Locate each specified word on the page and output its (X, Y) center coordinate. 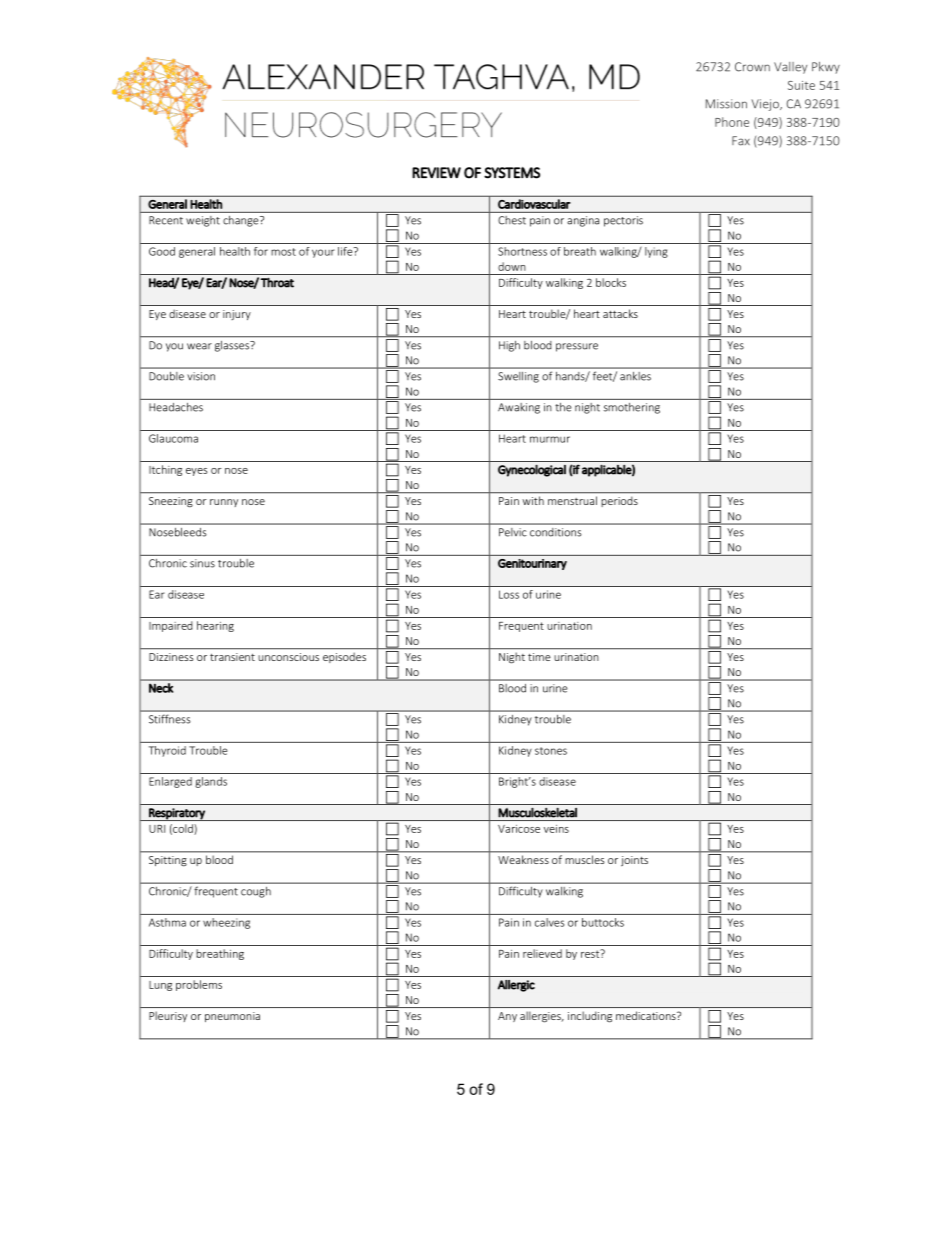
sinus (202, 563)
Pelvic (512, 532)
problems (199, 985)
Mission (726, 104)
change (242, 221)
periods (620, 502)
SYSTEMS (512, 173)
